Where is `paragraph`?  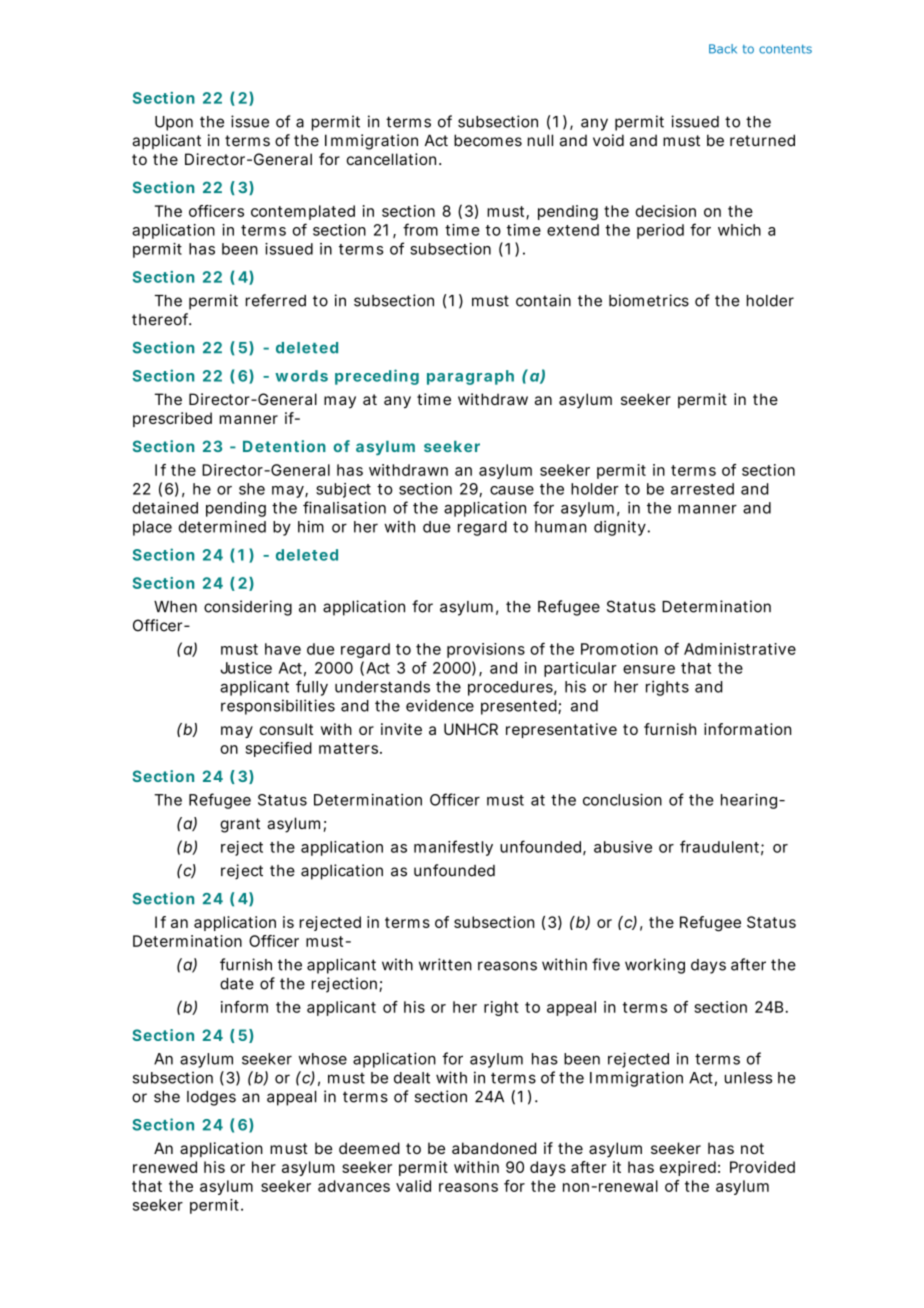 paragraph is located at coordinates (470, 377).
